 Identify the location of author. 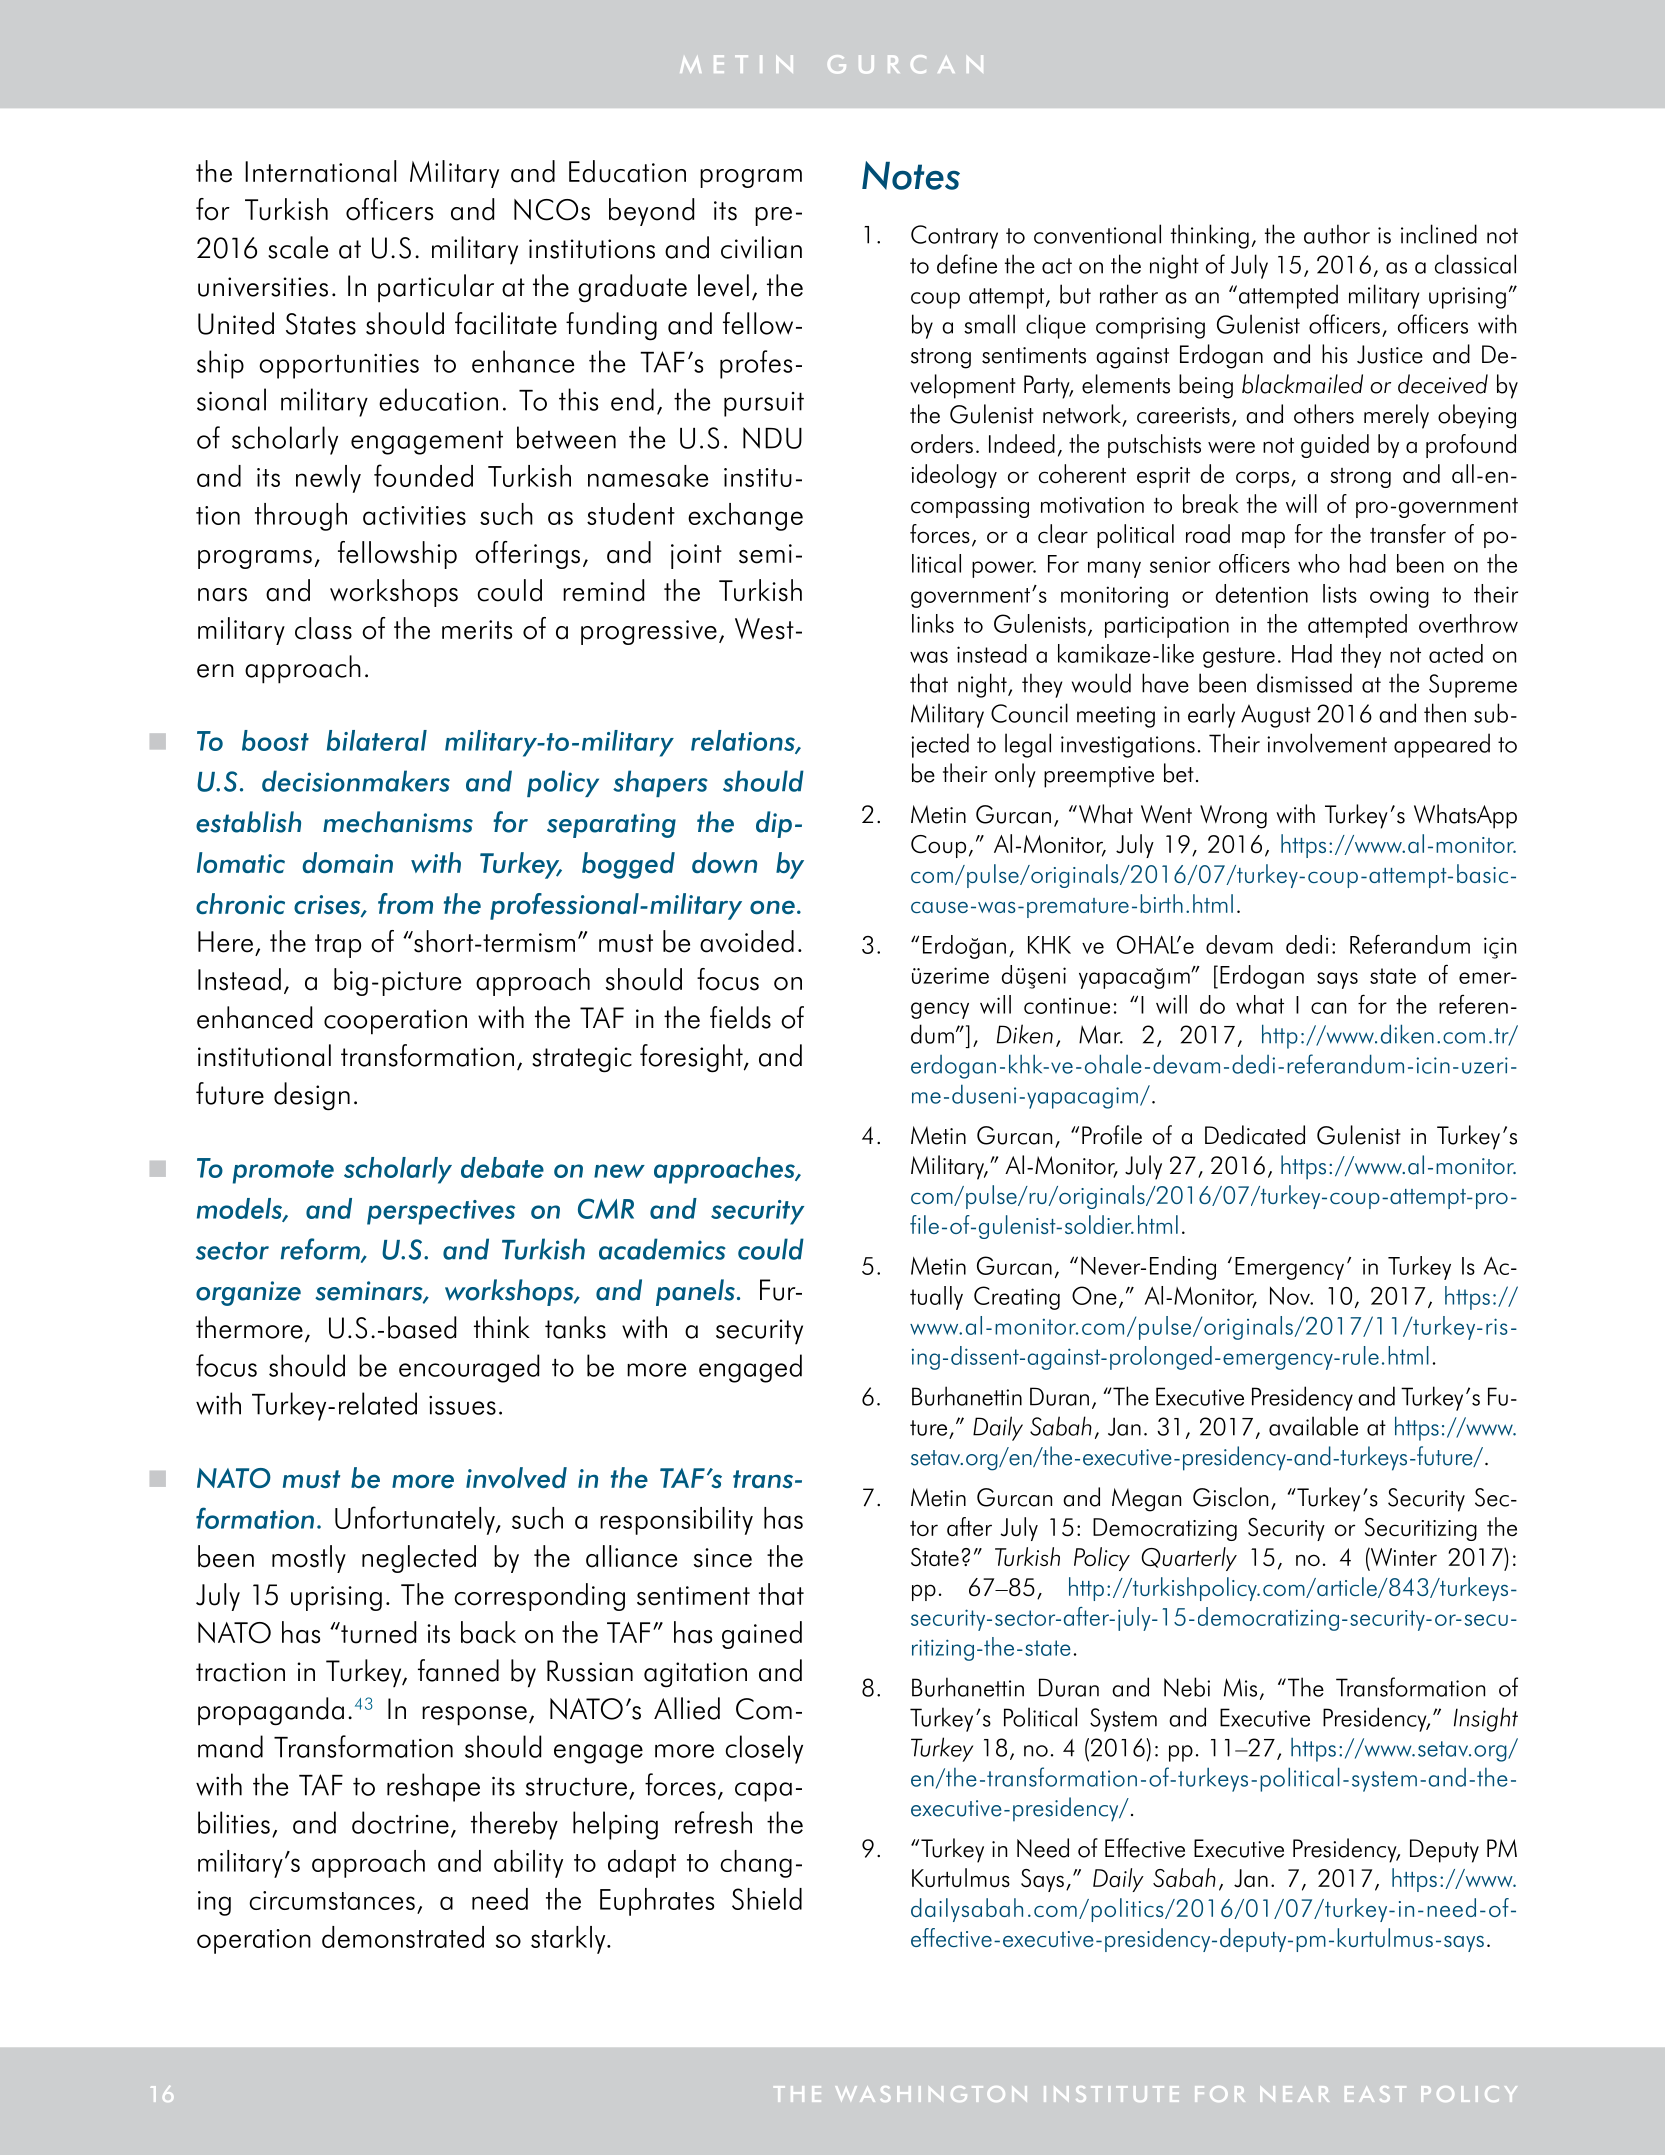
(1337, 234).
